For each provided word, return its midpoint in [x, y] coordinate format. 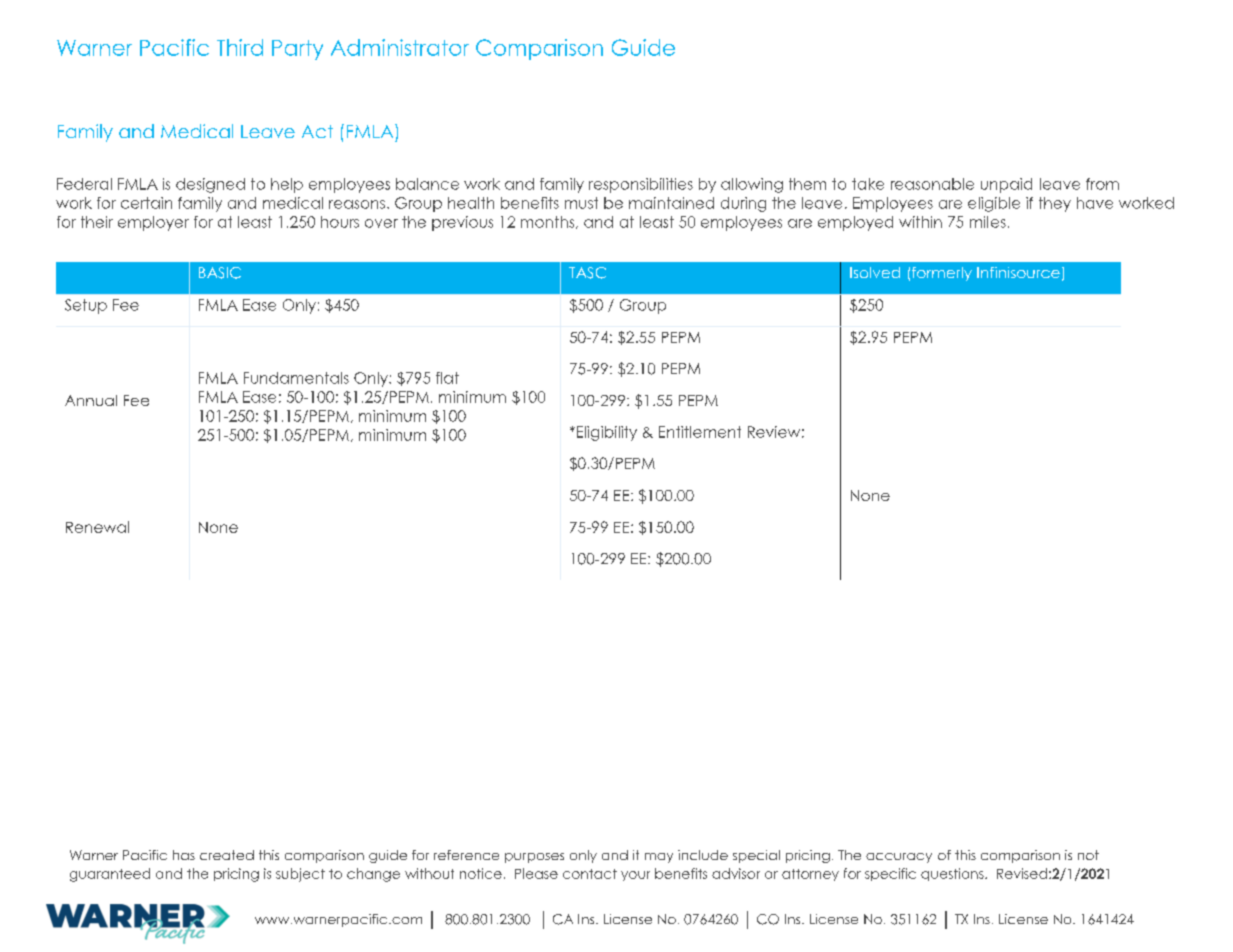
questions [953, 874]
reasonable [932, 184]
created [227, 855]
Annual [91, 400]
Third [240, 47]
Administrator [400, 47]
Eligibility [605, 433]
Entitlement [700, 432]
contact [590, 874]
